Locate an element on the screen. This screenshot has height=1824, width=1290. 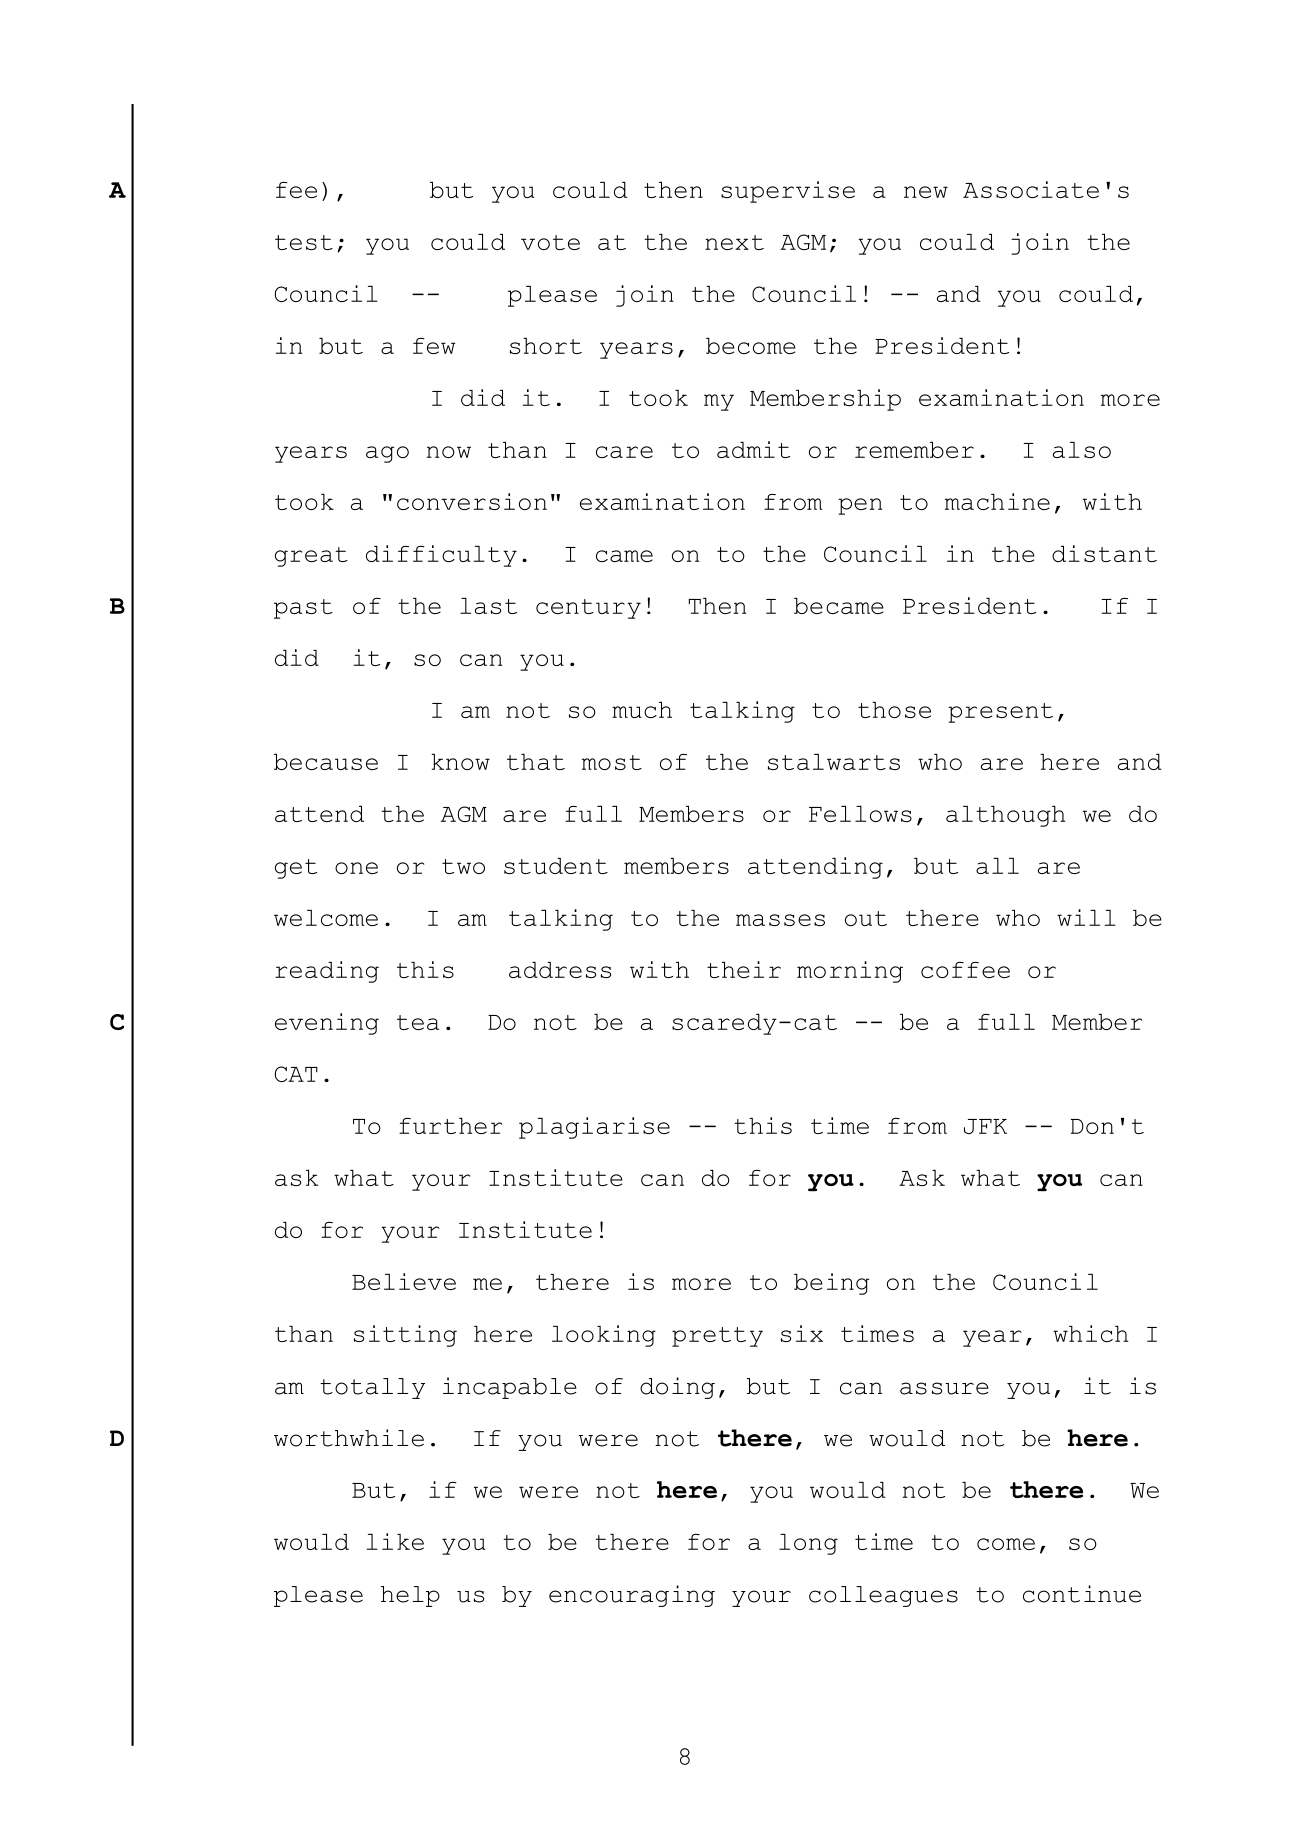
past is located at coordinates (303, 609).
